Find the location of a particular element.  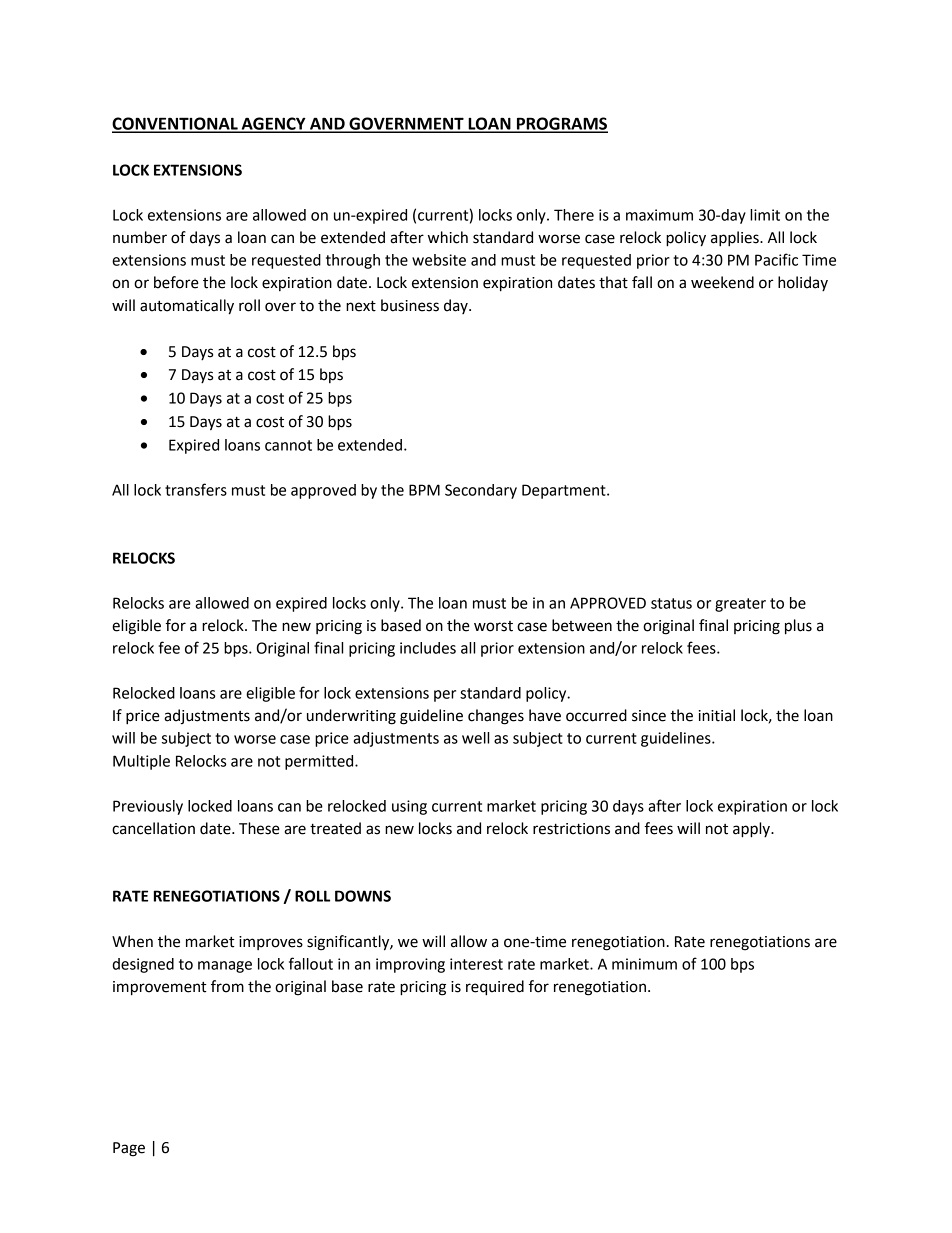

CONVENTIONAL is located at coordinates (176, 124).
